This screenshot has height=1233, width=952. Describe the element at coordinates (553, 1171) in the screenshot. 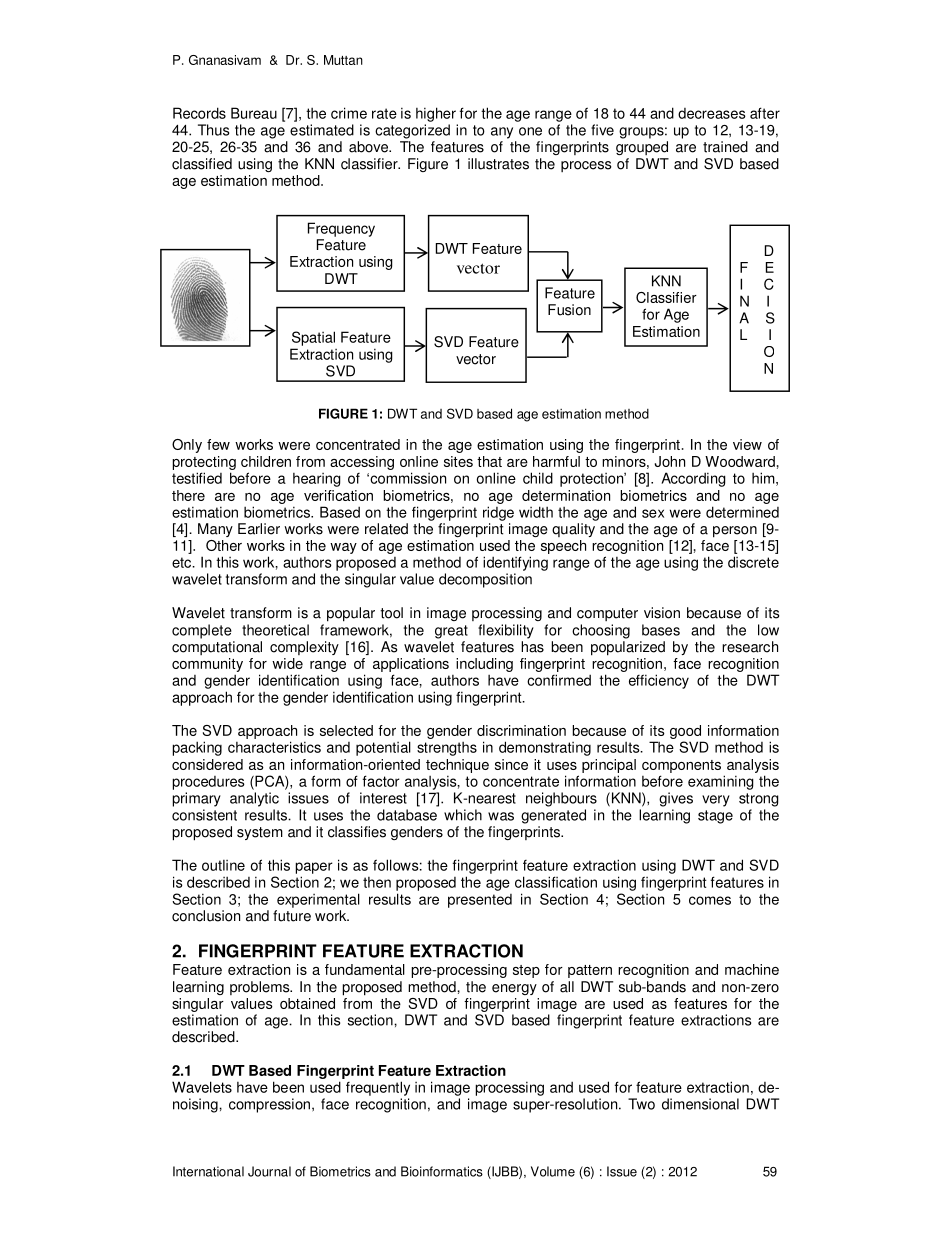

I see `Volume` at that location.
